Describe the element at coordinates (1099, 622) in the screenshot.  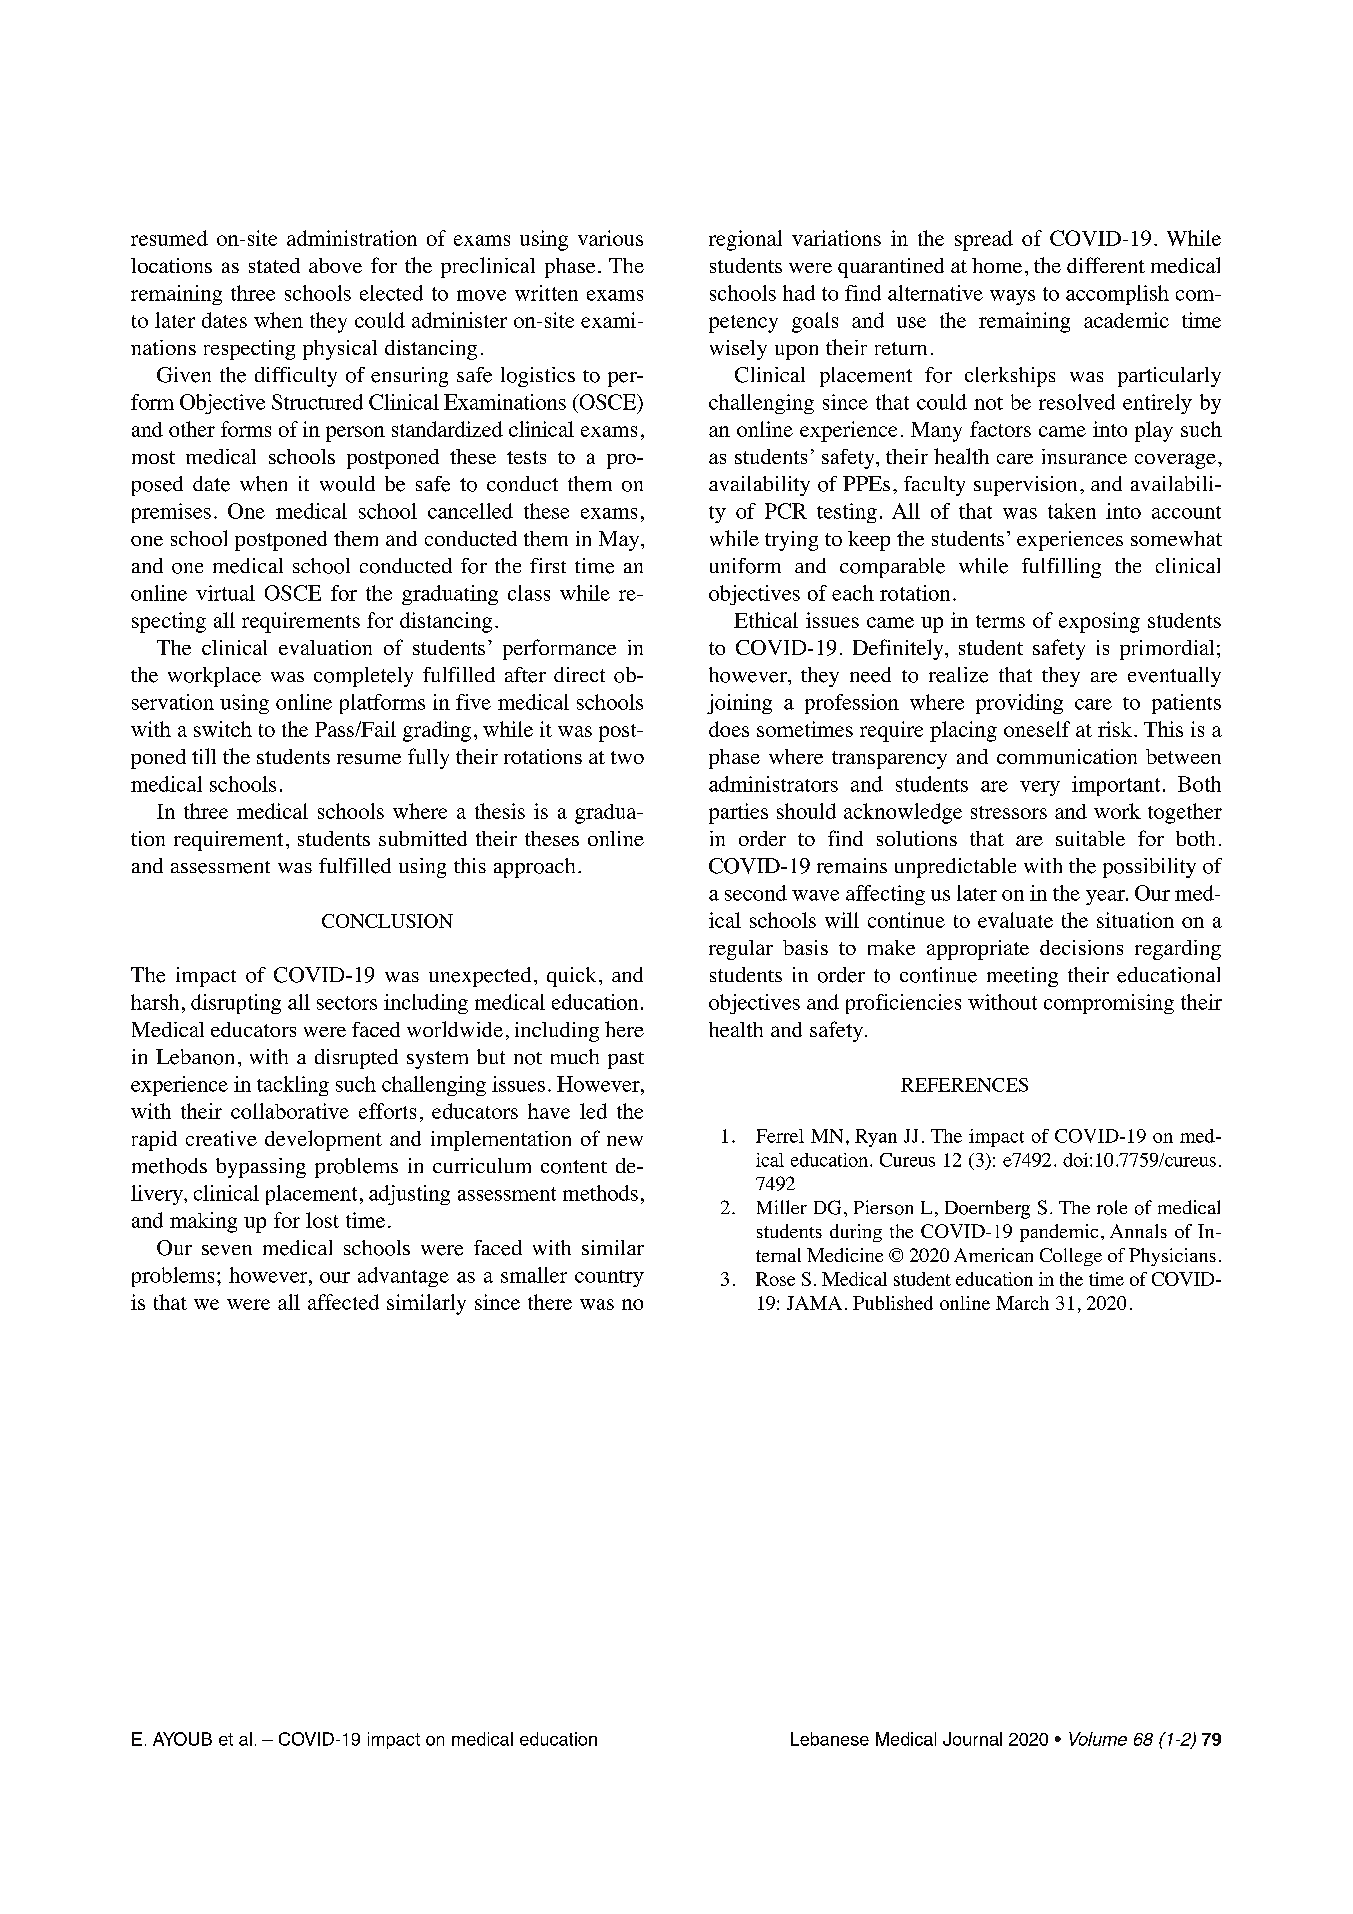
I see `exposing` at that location.
